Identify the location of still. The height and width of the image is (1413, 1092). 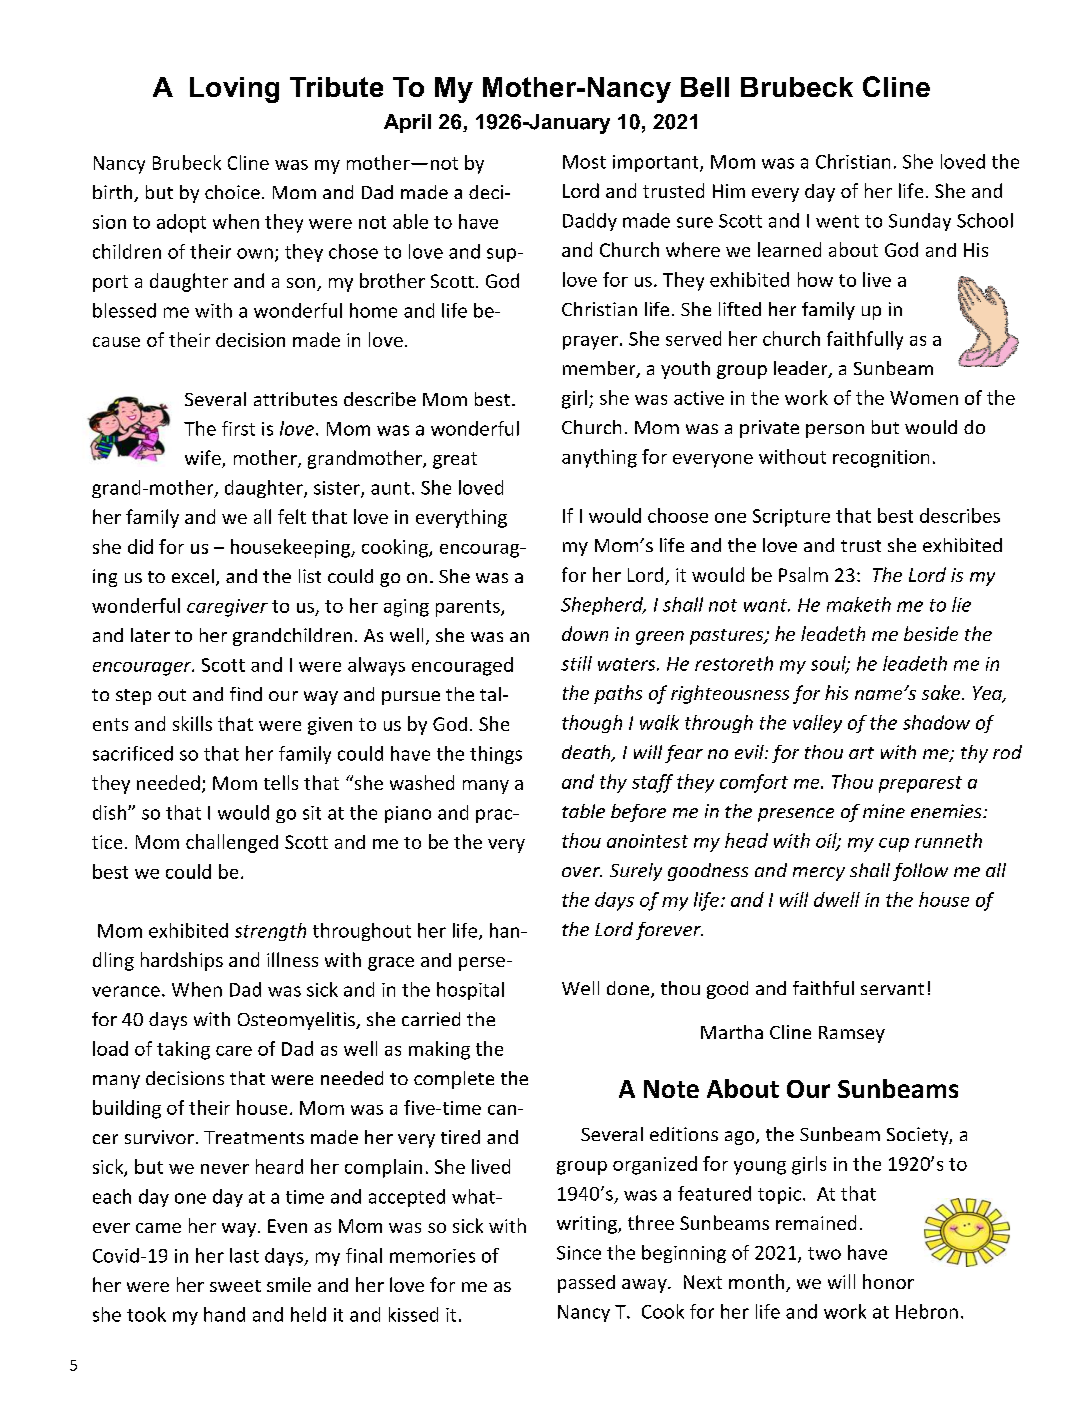
(576, 663).
